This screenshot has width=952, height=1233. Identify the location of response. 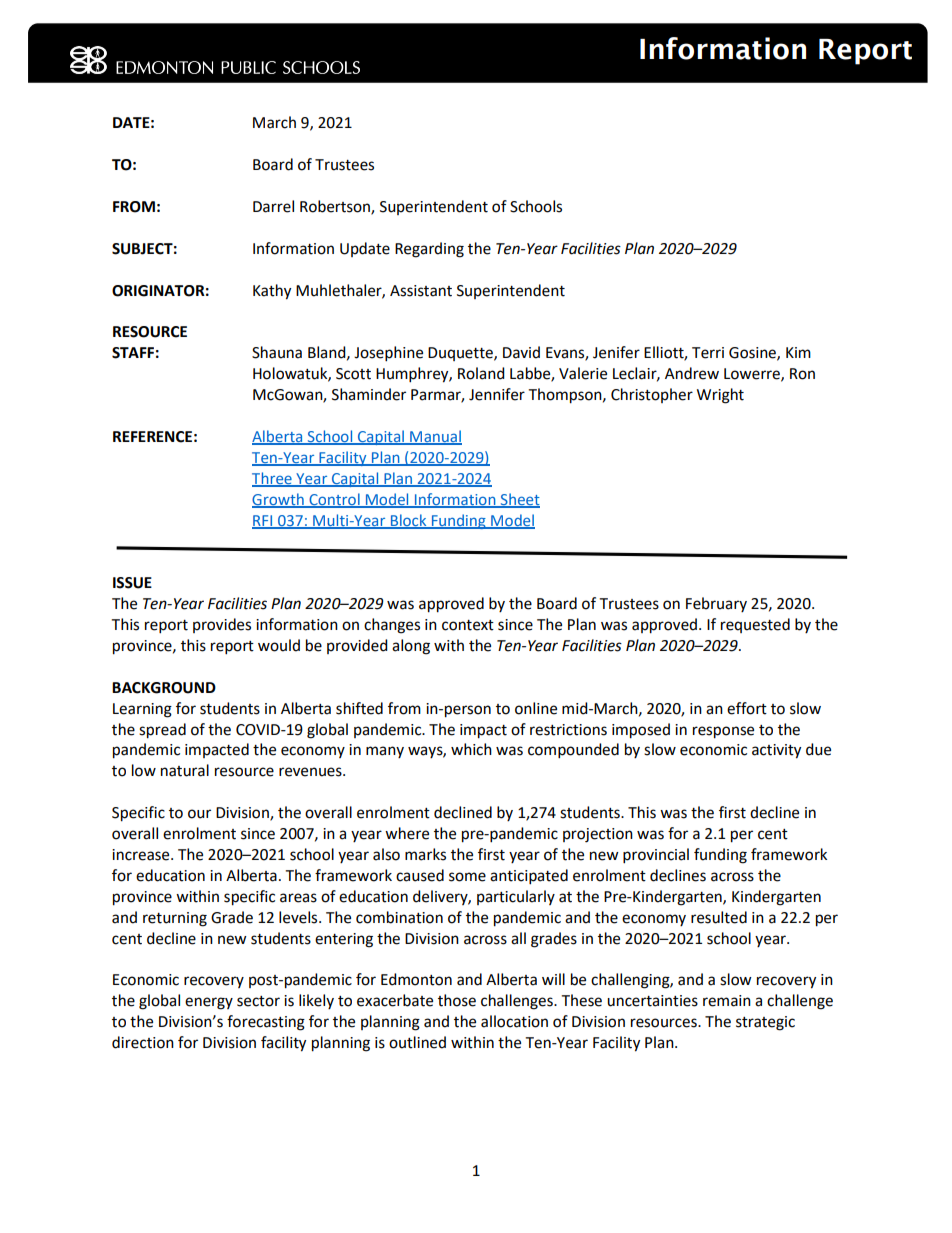
(723, 732).
